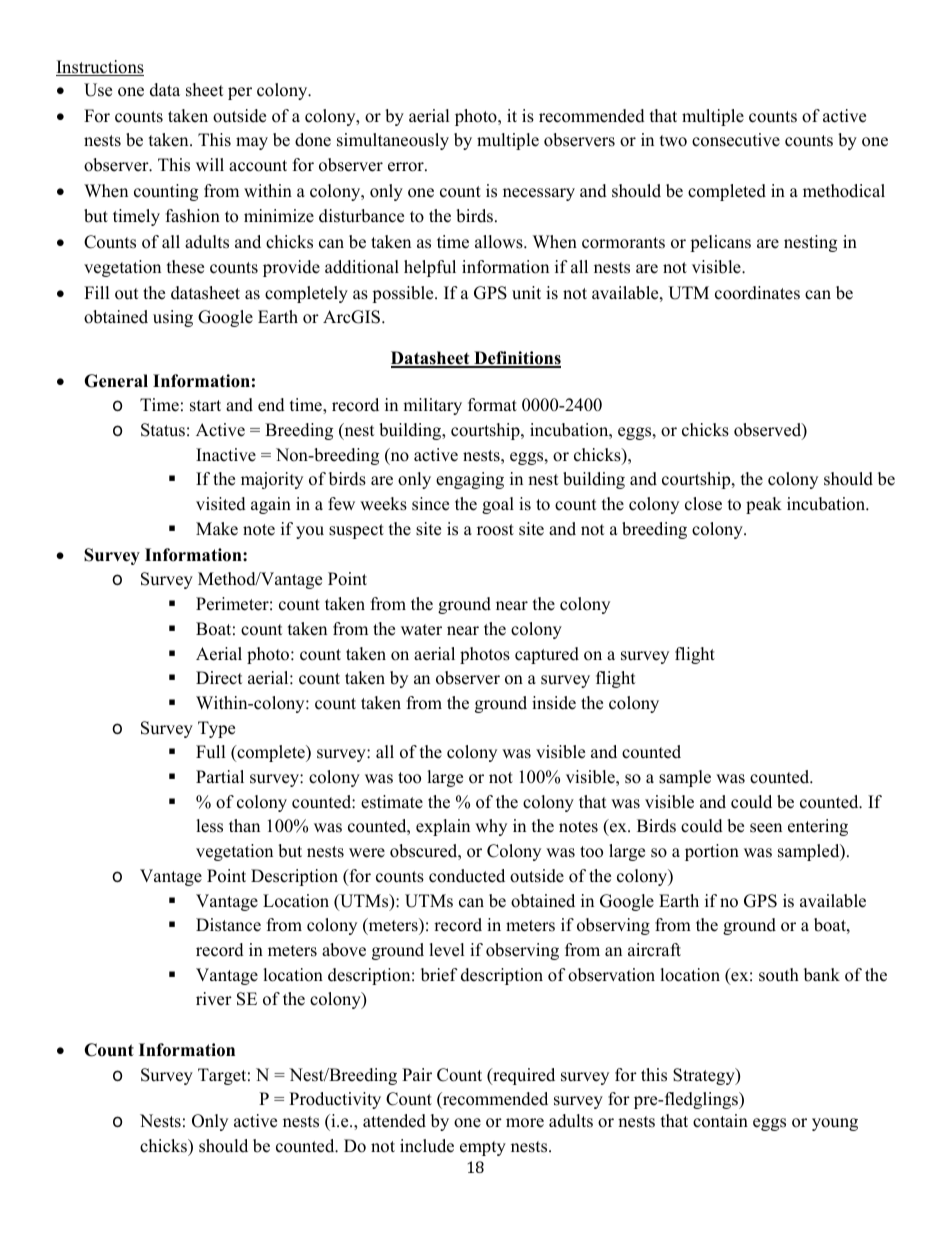  Describe the element at coordinates (163, 430) in the screenshot. I see `Status` at that location.
